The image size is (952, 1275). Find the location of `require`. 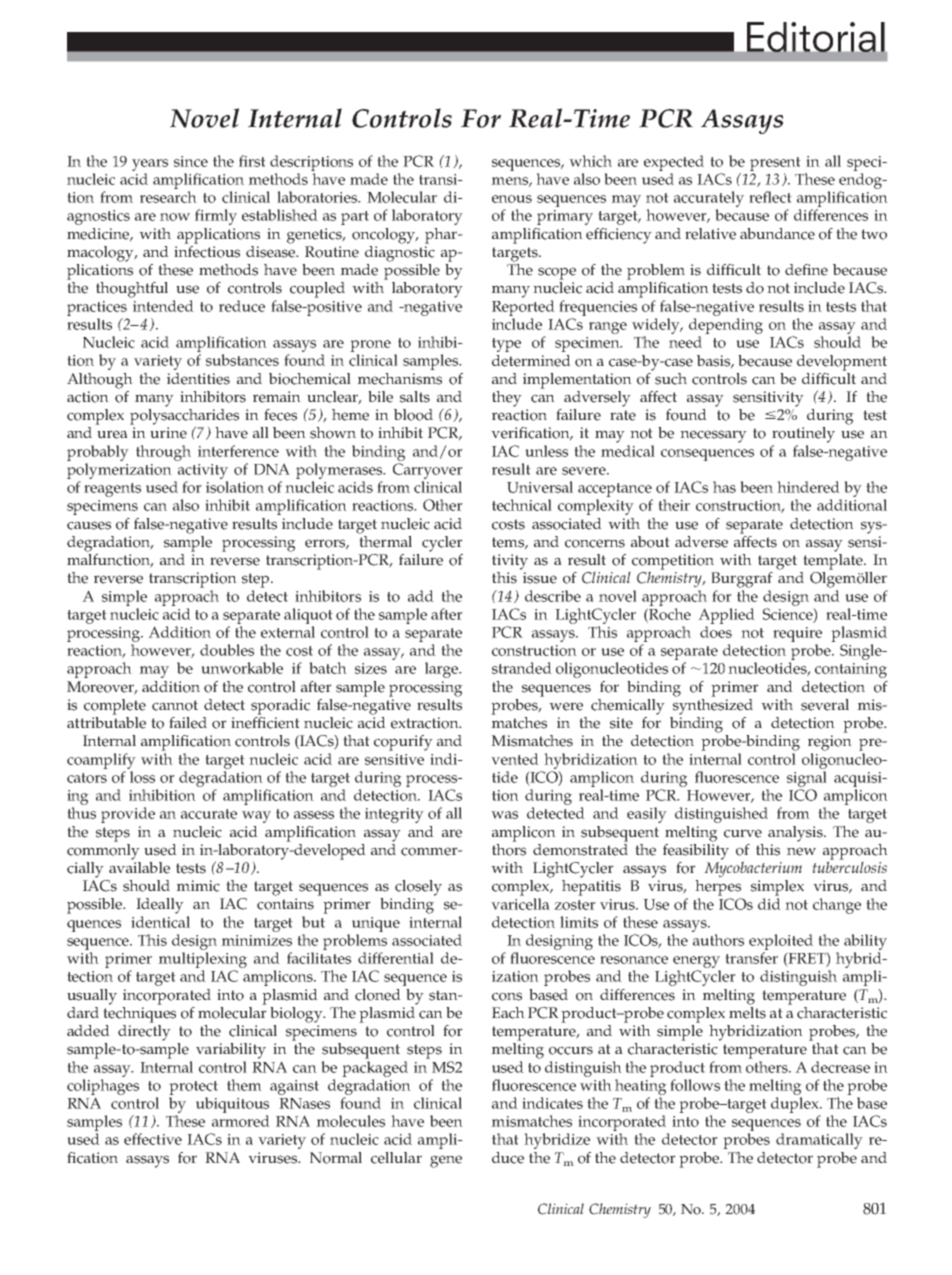

require is located at coordinates (797, 634).
